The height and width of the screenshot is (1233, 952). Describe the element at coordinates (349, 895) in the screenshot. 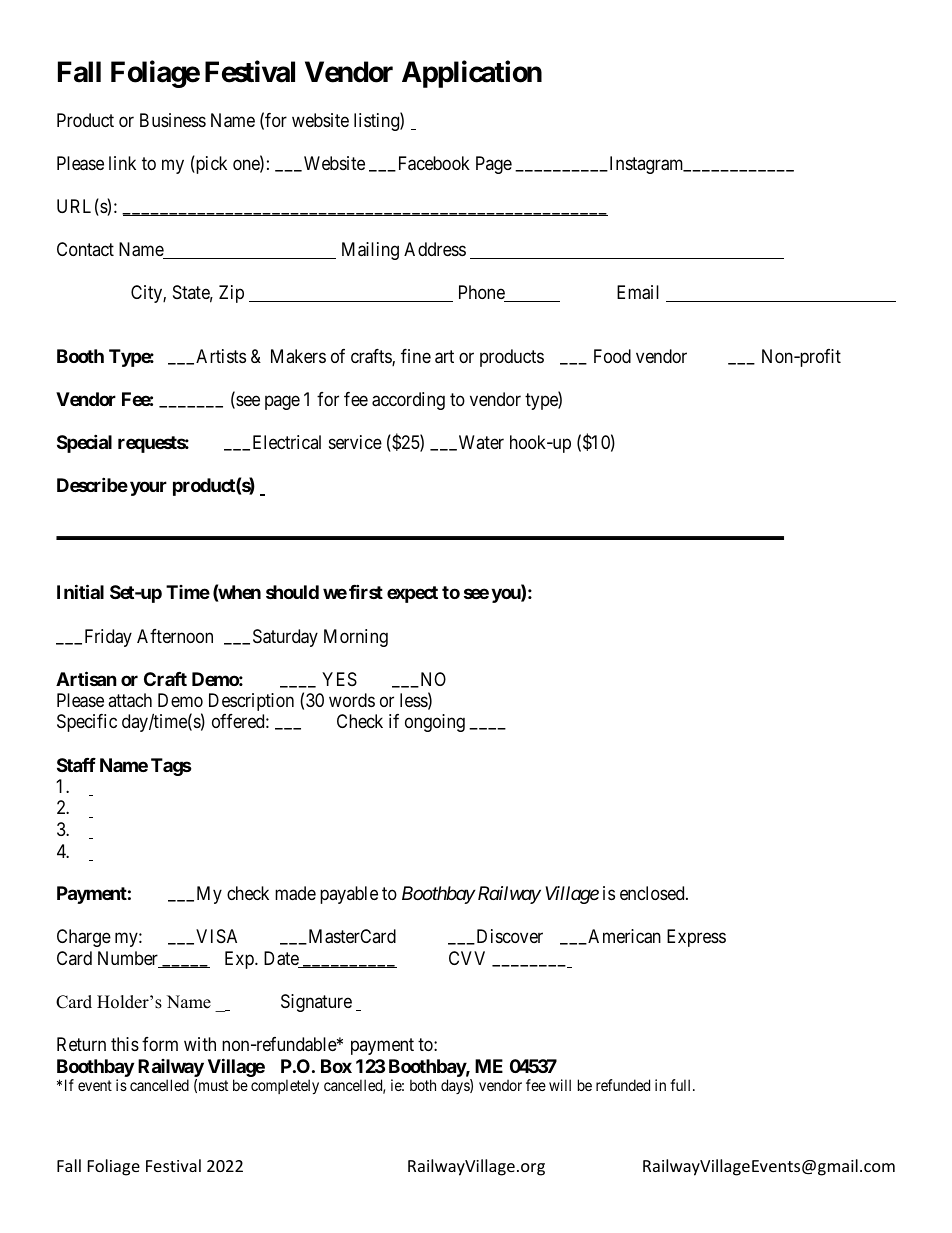

I see `payable` at that location.
